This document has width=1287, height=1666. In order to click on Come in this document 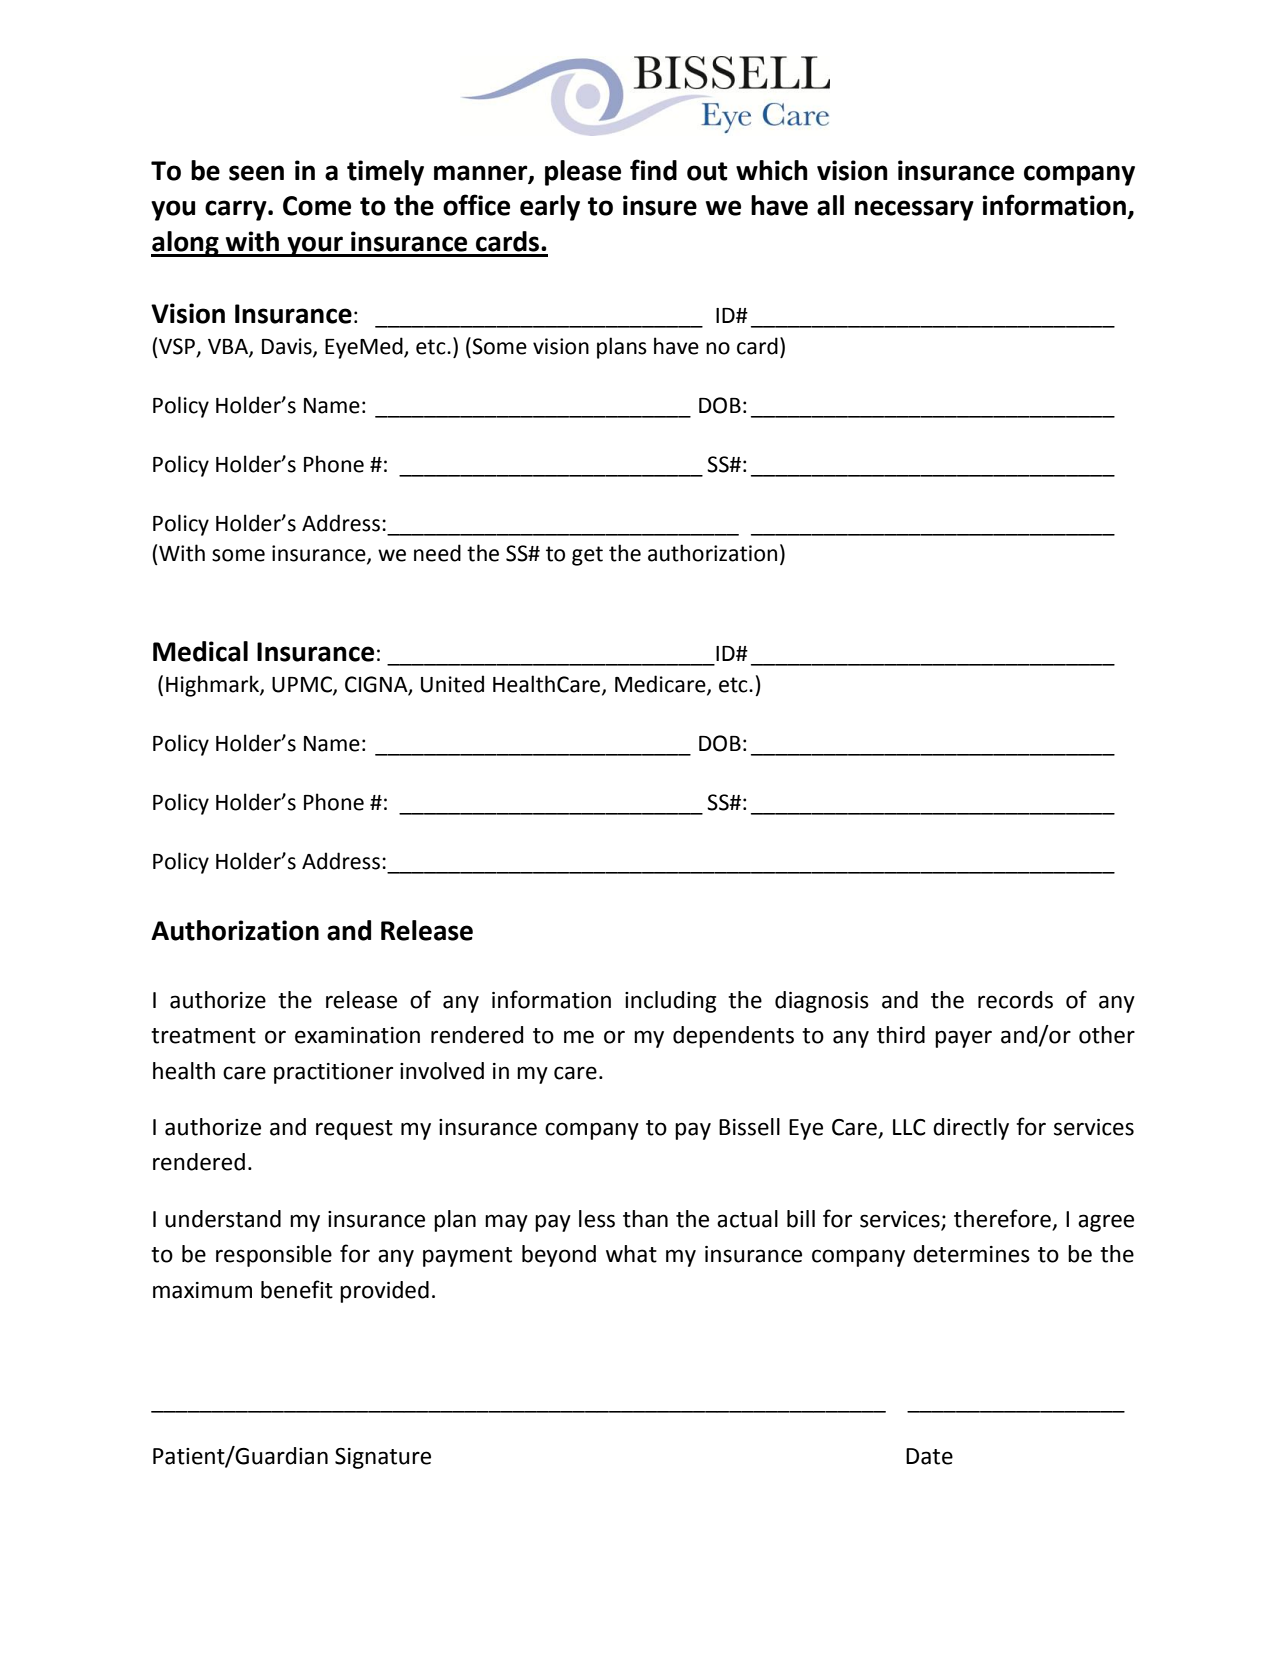, I will do `click(317, 206)`.
